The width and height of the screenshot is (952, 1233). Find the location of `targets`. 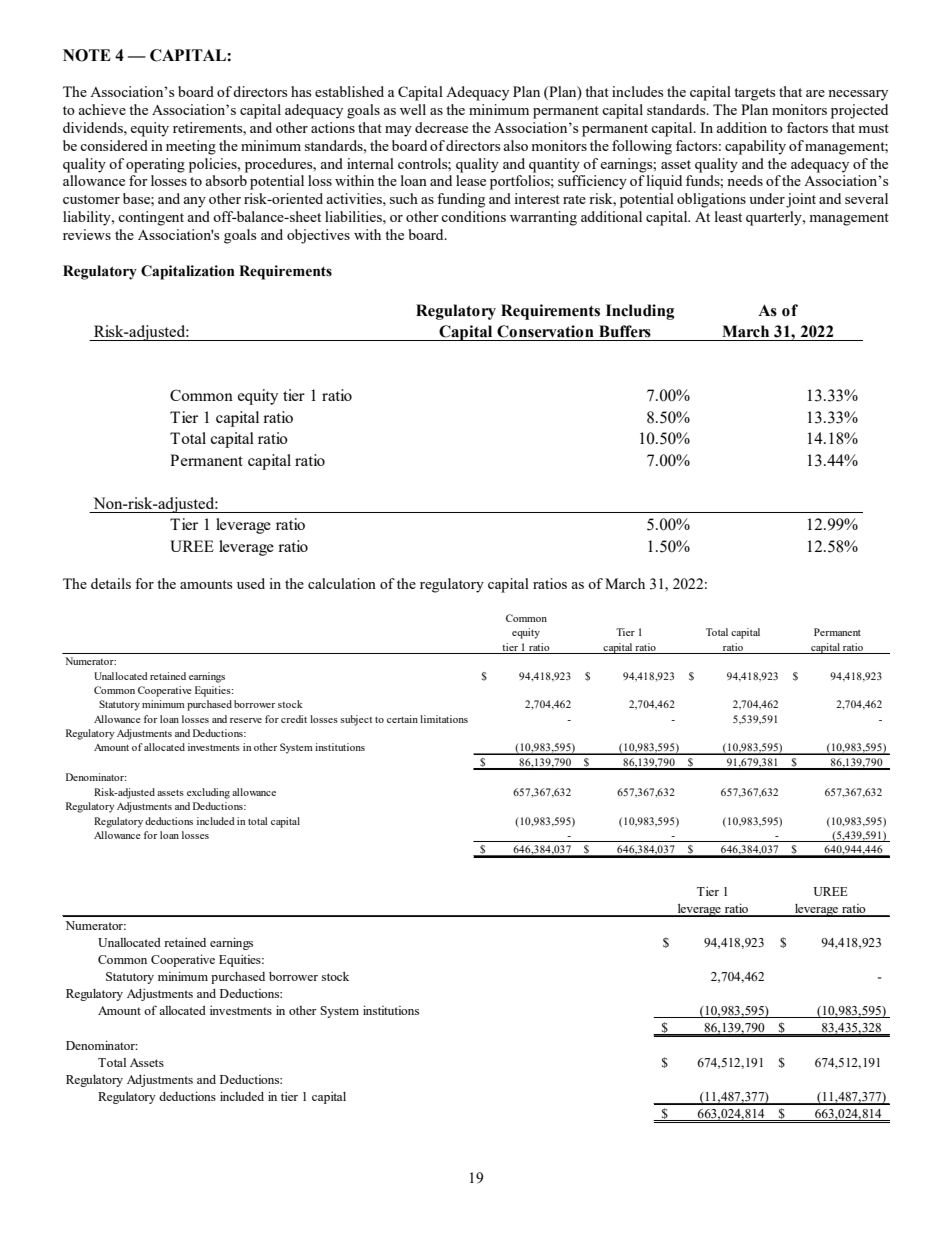

targets is located at coordinates (754, 94).
